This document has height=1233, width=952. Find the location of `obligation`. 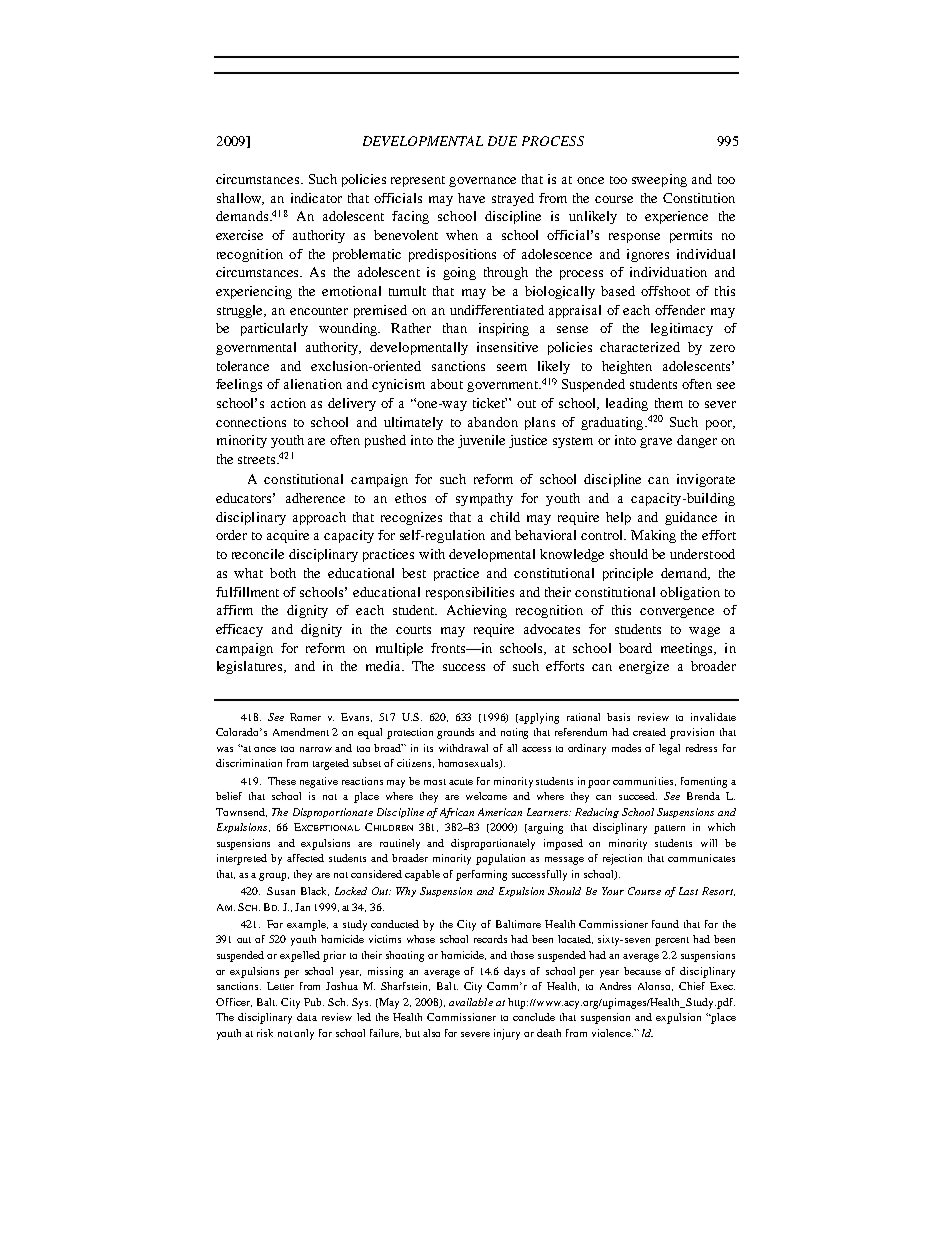

obligation is located at coordinates (690, 593).
